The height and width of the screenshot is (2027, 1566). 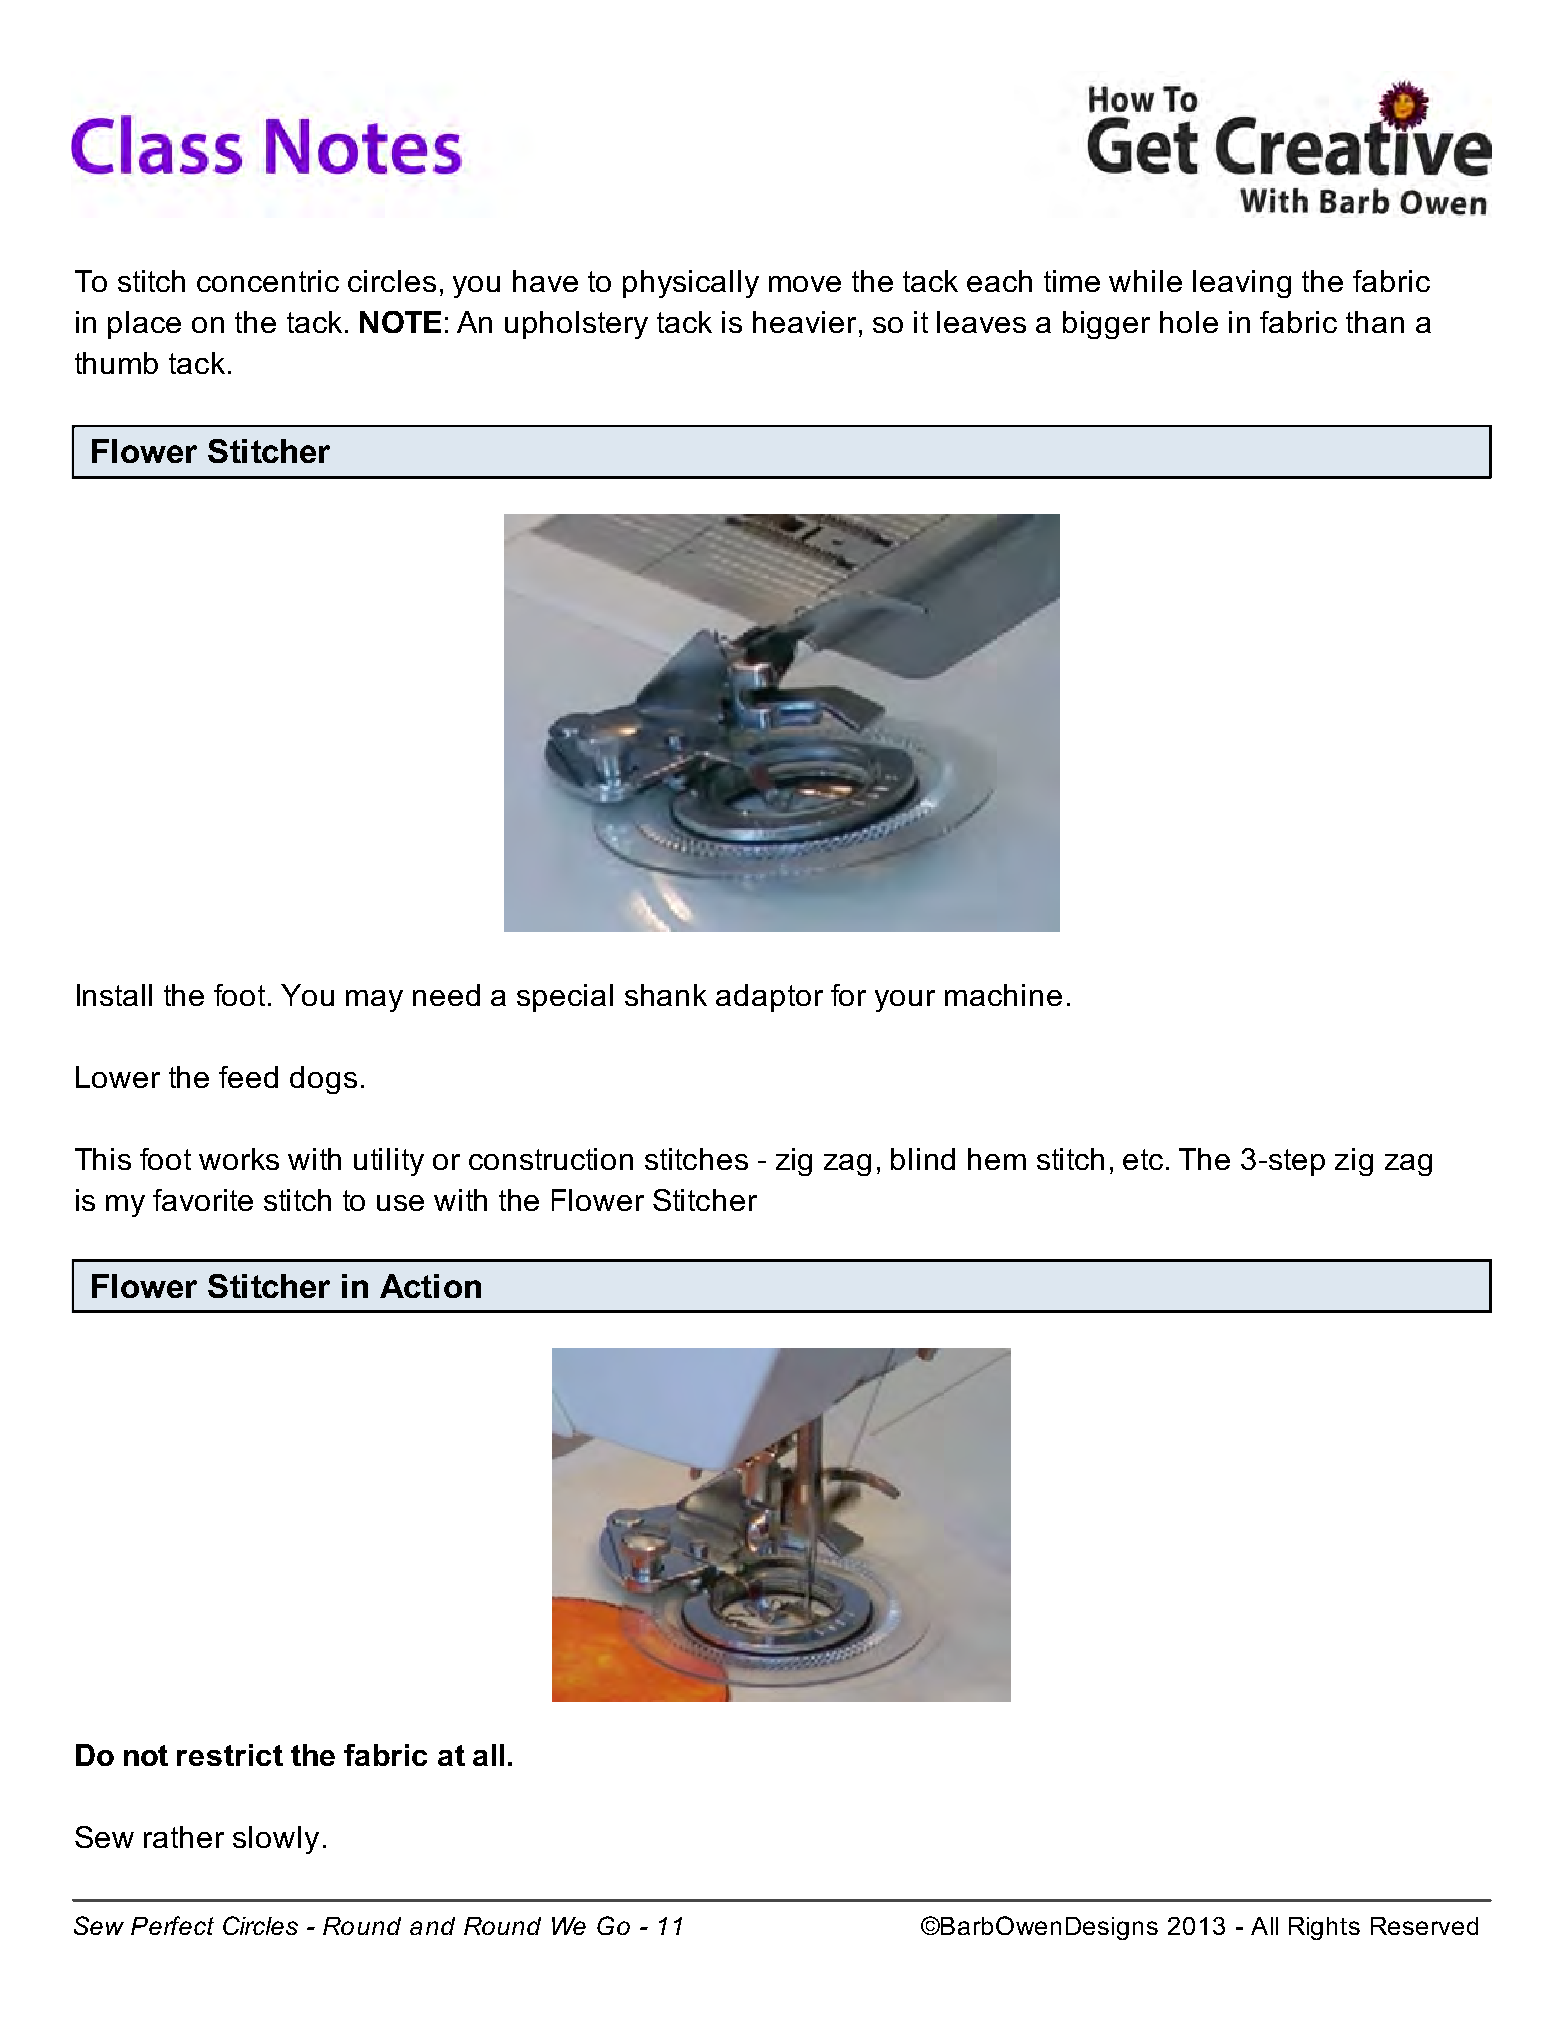 I want to click on feed, so click(x=248, y=1077).
